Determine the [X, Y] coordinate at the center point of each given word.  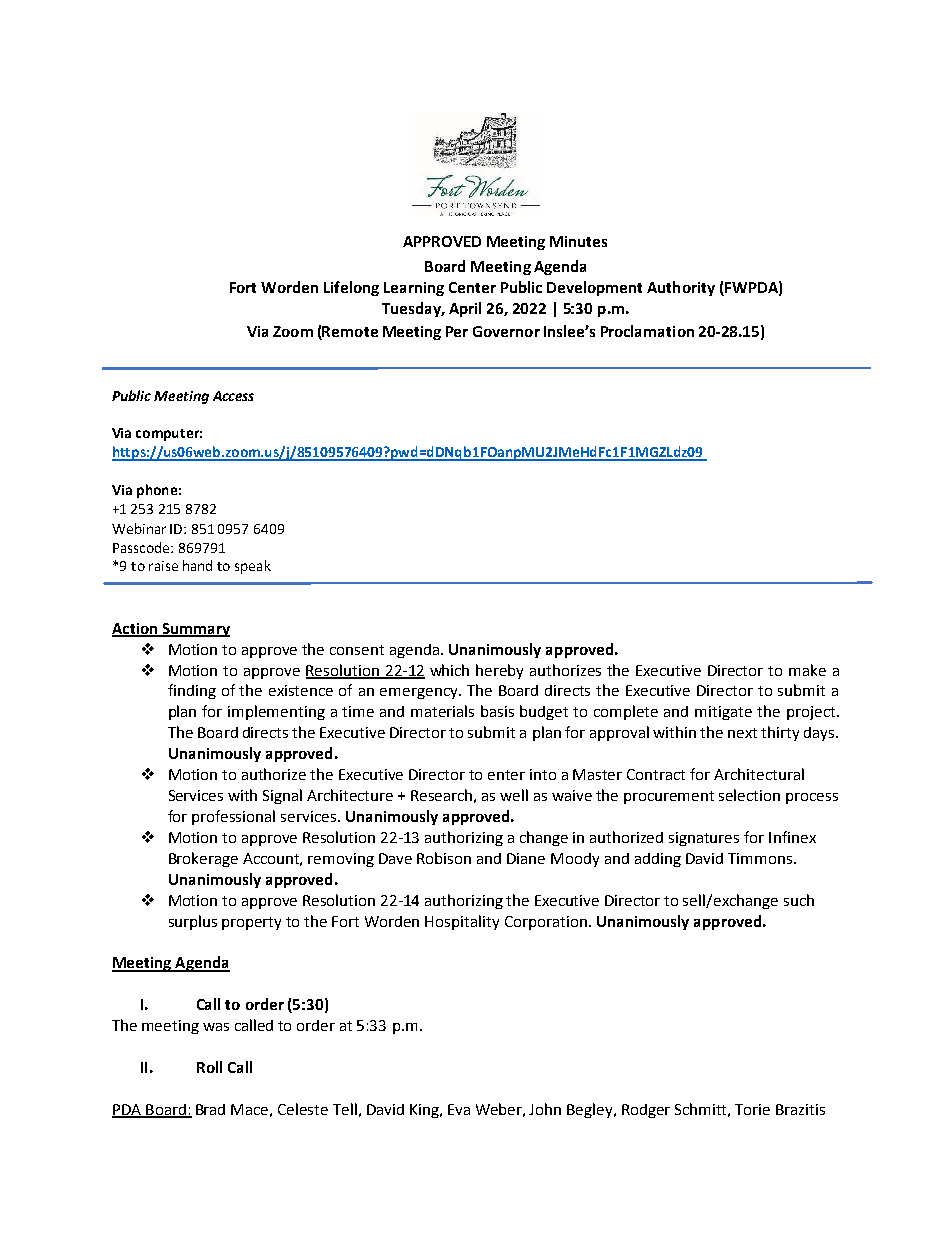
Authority [681, 288]
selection [749, 795]
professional [233, 817]
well [514, 795]
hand [197, 565]
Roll [209, 1067]
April [465, 309]
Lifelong [351, 288]
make [807, 670]
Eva [459, 1109]
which [449, 670]
